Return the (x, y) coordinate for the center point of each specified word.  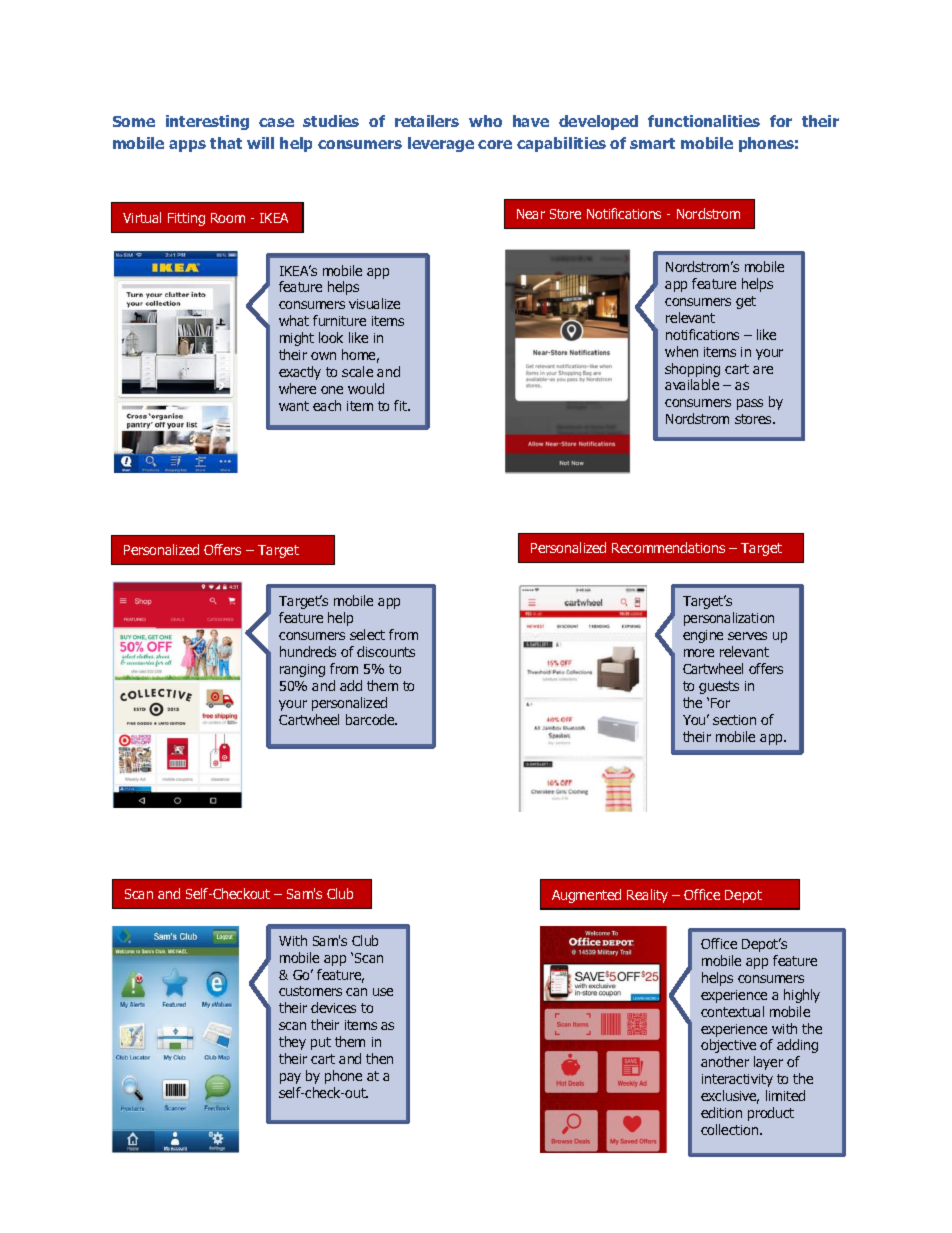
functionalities (704, 121)
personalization (729, 619)
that (226, 143)
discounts (386, 651)
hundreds (308, 651)
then (379, 1058)
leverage (441, 144)
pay (290, 1078)
